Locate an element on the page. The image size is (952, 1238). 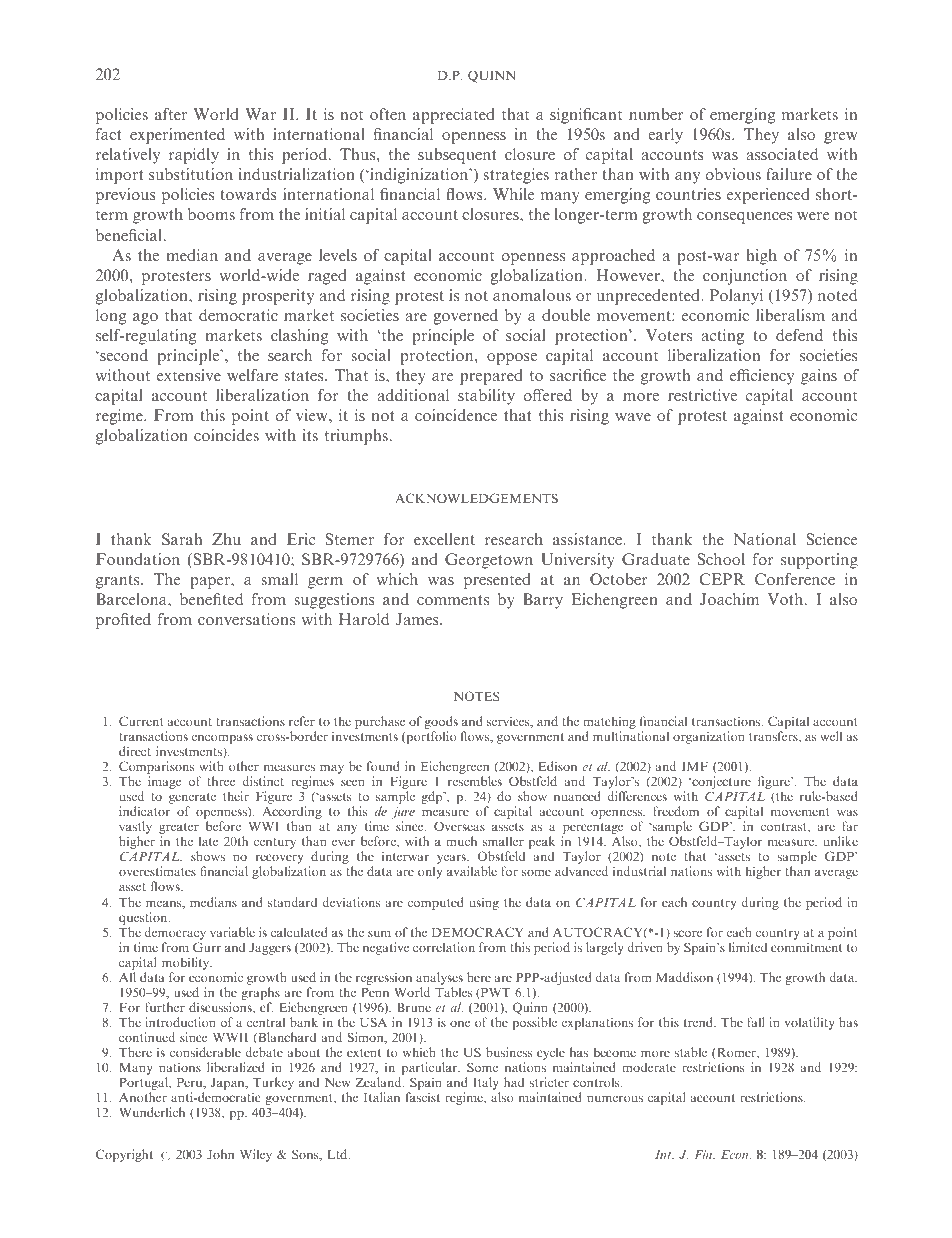
restrictive is located at coordinates (702, 395).
